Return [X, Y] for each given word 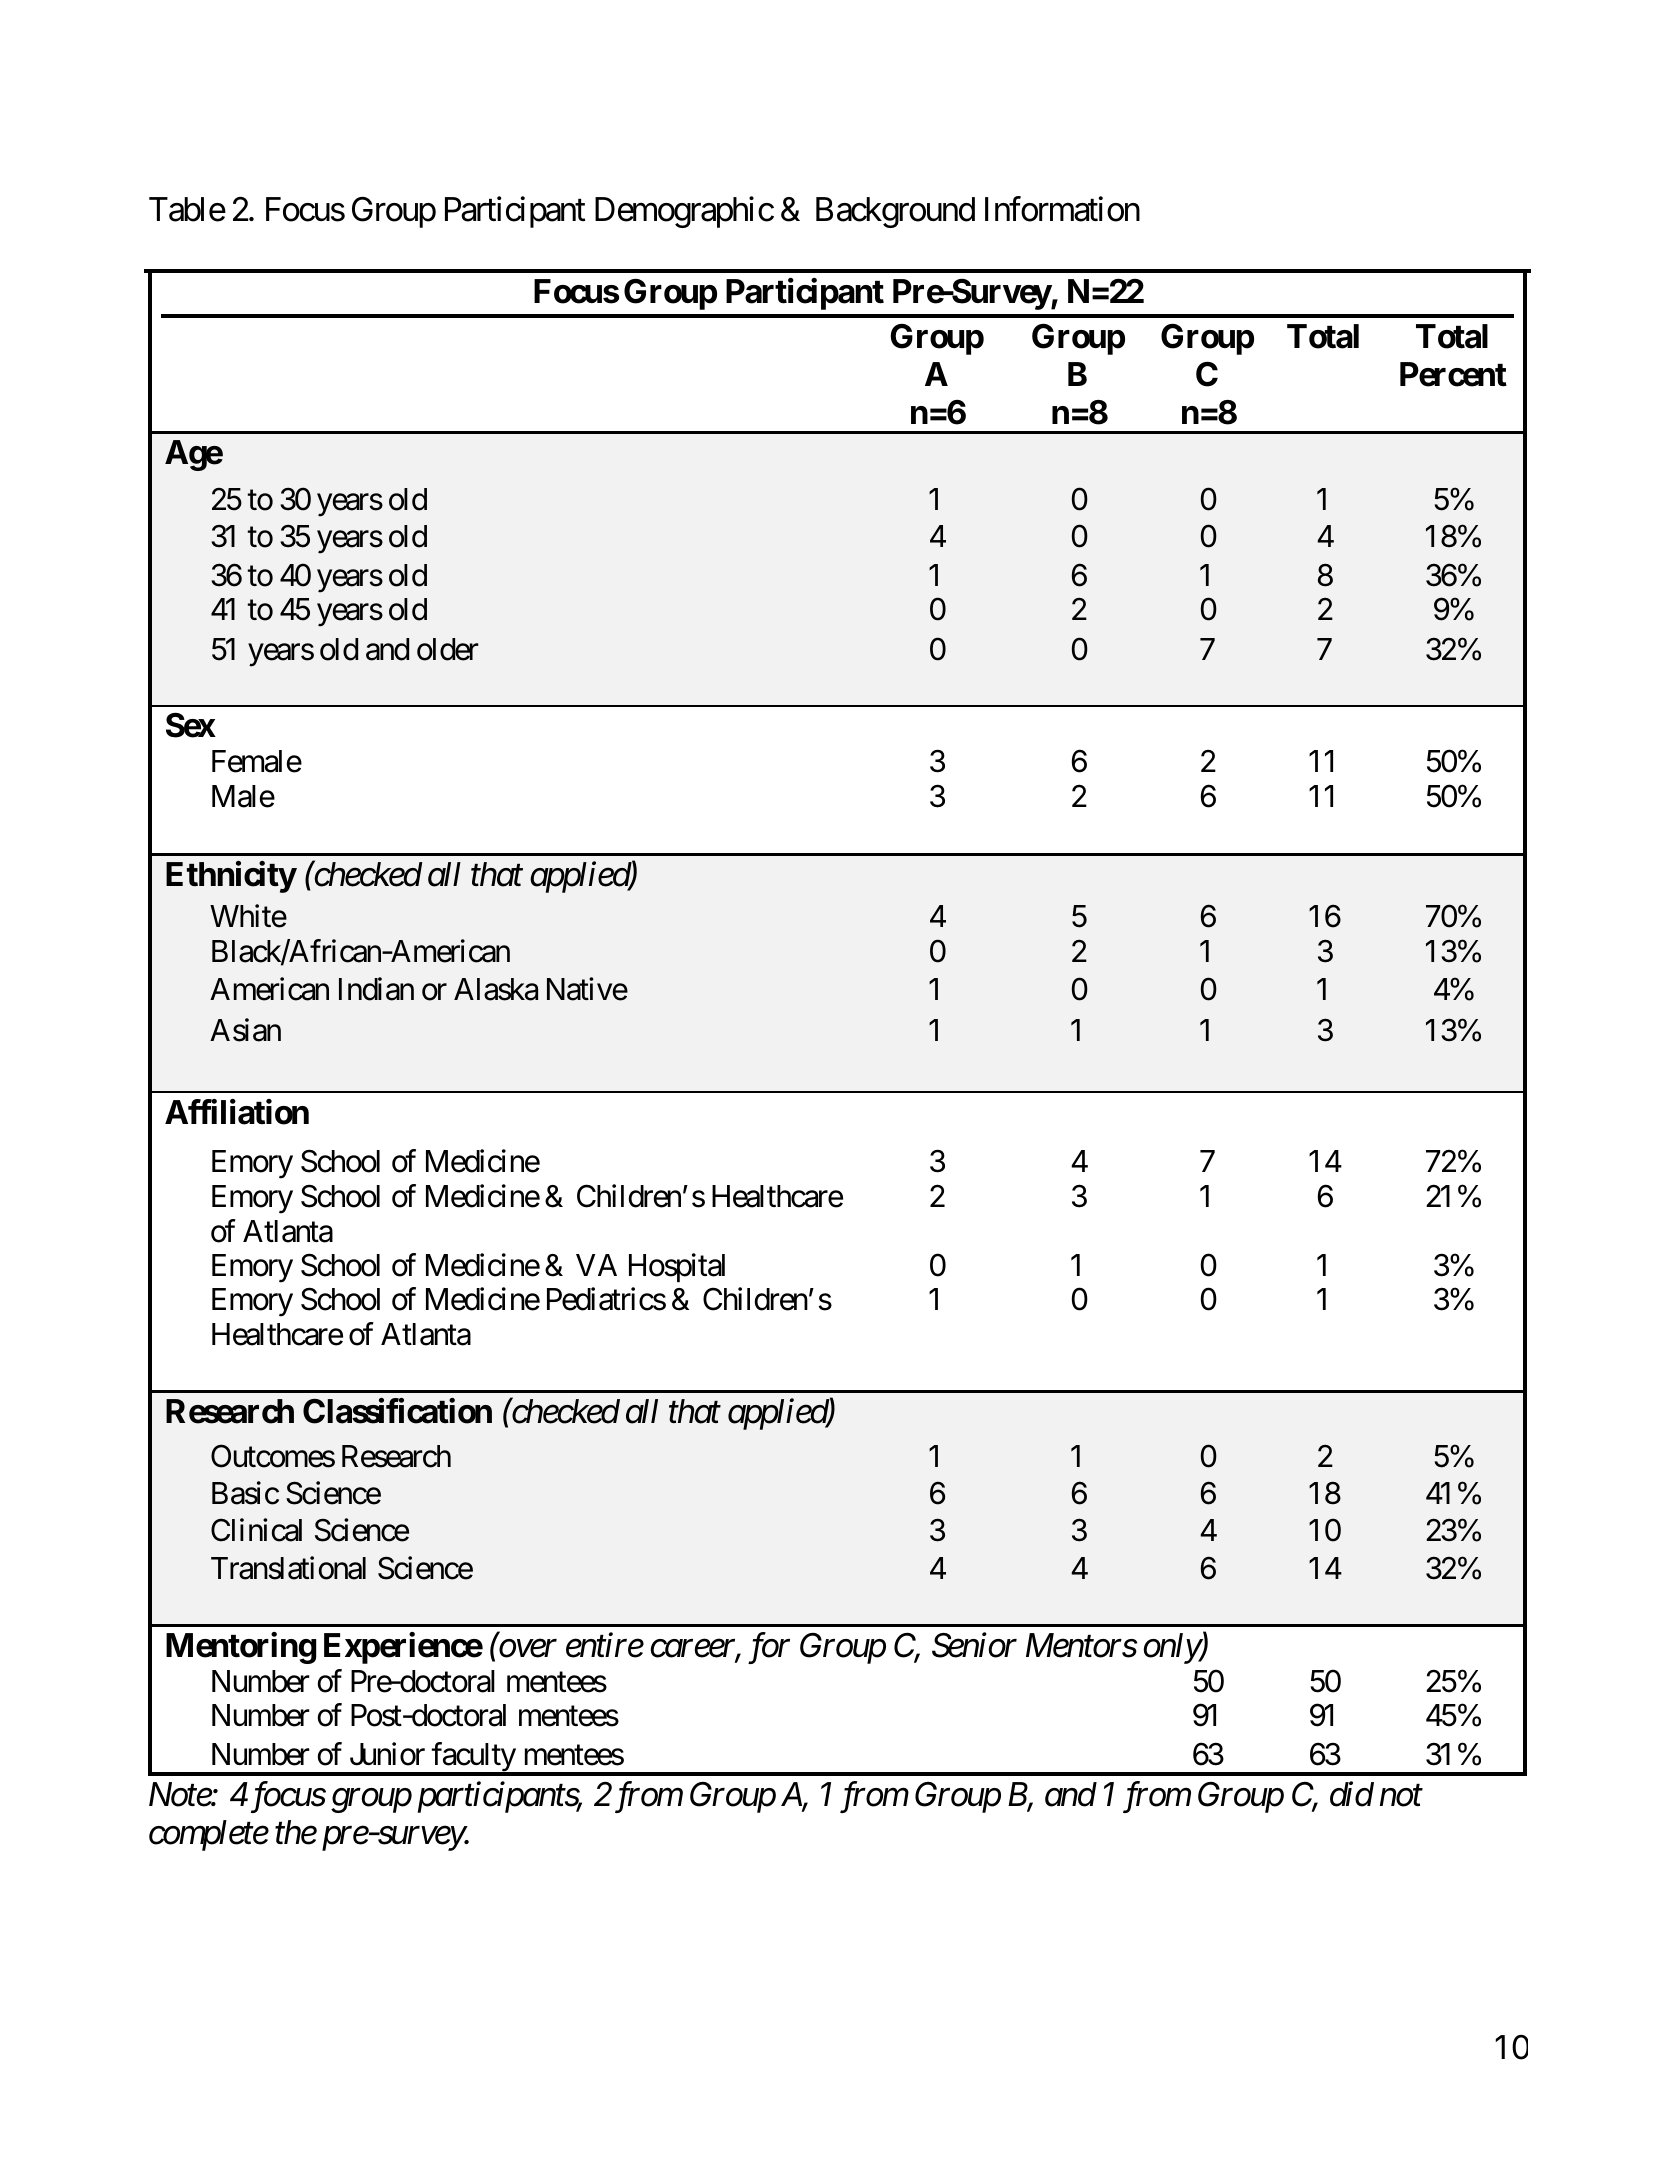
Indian [376, 989]
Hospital [677, 1267]
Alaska [496, 989]
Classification [397, 1411]
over [528, 1649]
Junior [387, 1754]
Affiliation [237, 1112]
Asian [245, 1030]
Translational [288, 1568]
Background [895, 212]
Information [1062, 209]
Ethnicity [231, 877]
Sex [191, 725]
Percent [1453, 374]
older [448, 649]
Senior [974, 1645]
